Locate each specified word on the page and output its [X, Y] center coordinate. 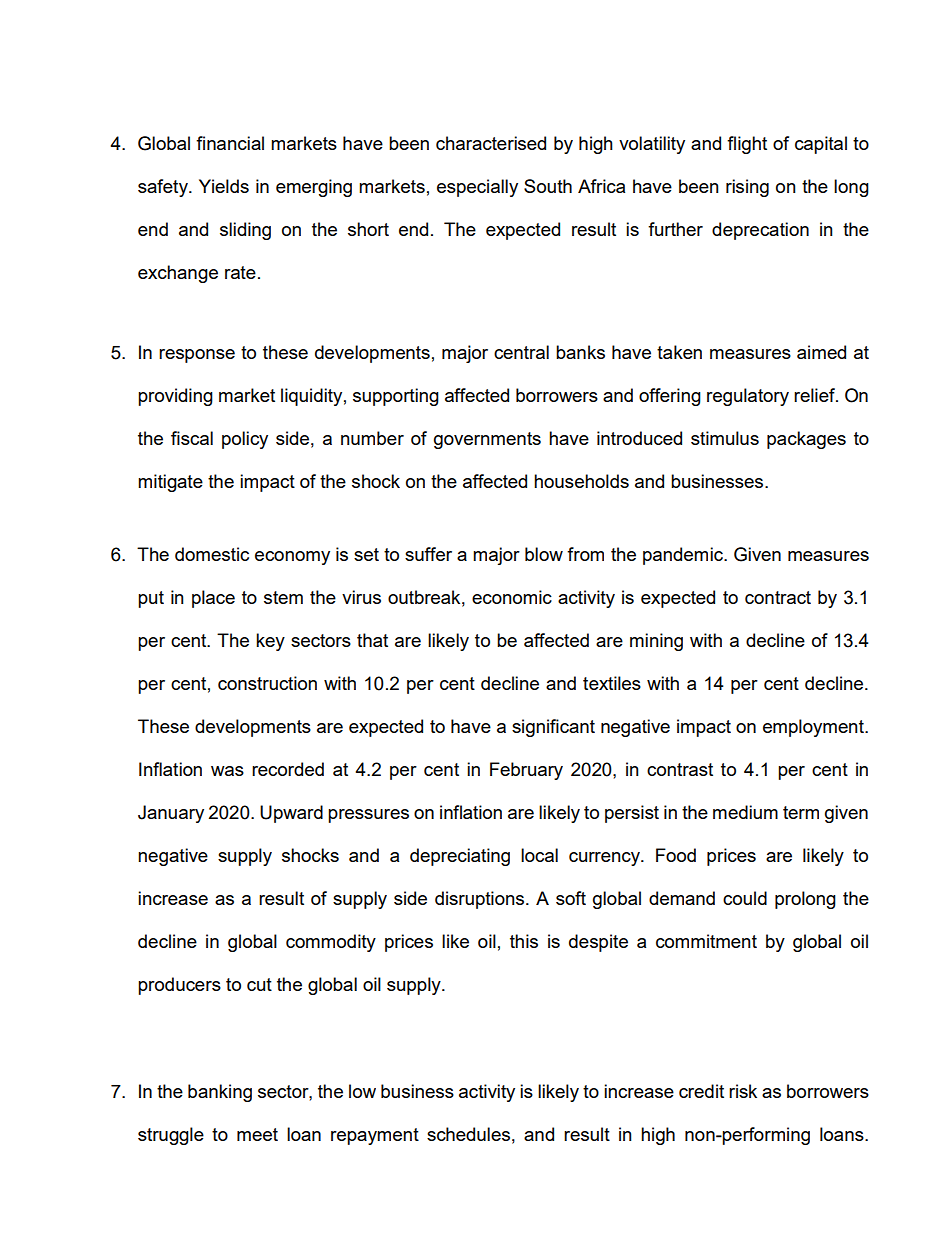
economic [512, 597]
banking [220, 1093]
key [270, 642]
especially [477, 188]
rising [747, 188]
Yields [224, 186]
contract [778, 597]
